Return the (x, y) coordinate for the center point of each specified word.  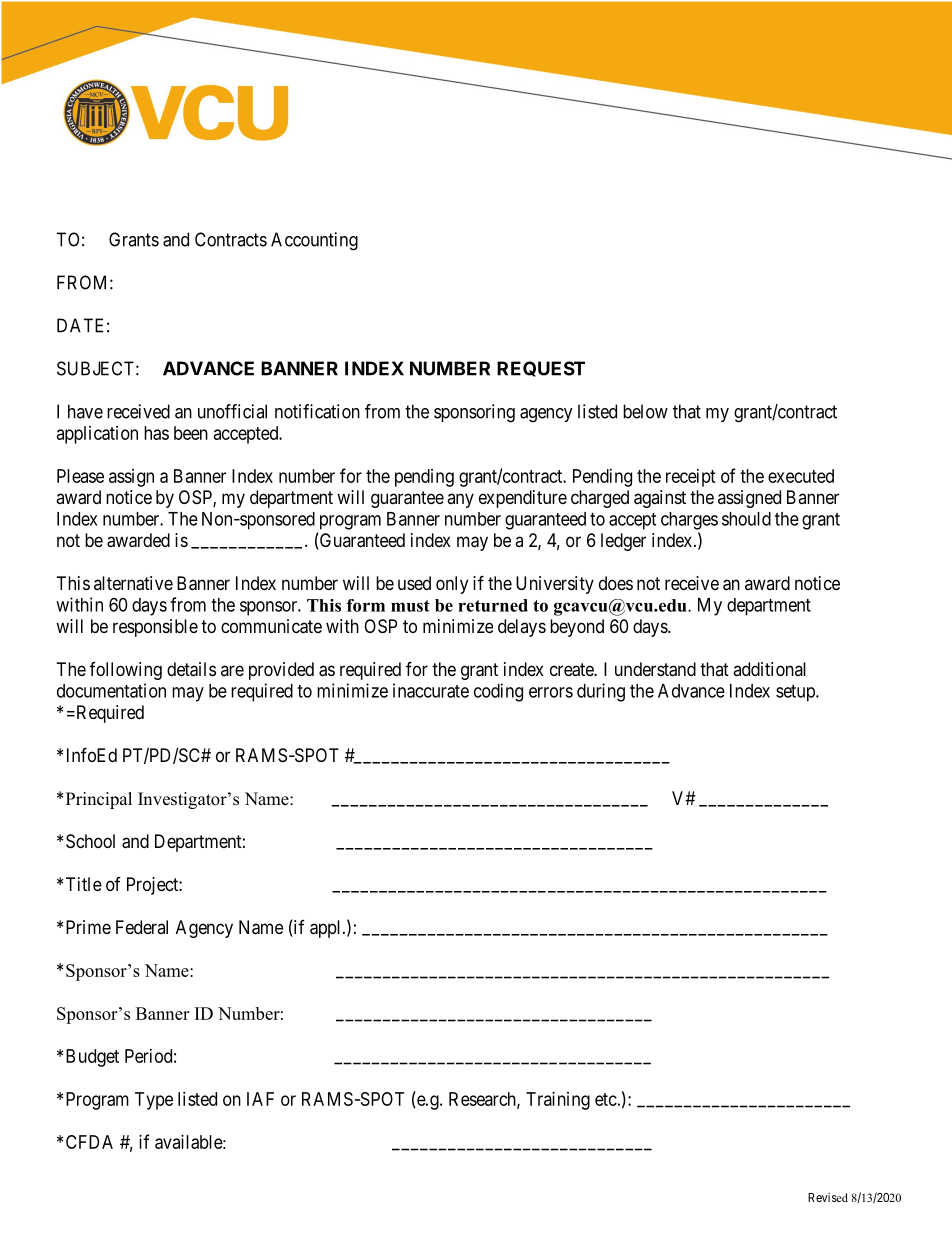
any (460, 500)
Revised (828, 1197)
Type (154, 1101)
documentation (111, 690)
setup (796, 693)
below (645, 411)
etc (606, 1099)
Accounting (314, 241)
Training (558, 1101)
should (746, 519)
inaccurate (431, 690)
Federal (142, 927)
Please (80, 476)
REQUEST (541, 369)
